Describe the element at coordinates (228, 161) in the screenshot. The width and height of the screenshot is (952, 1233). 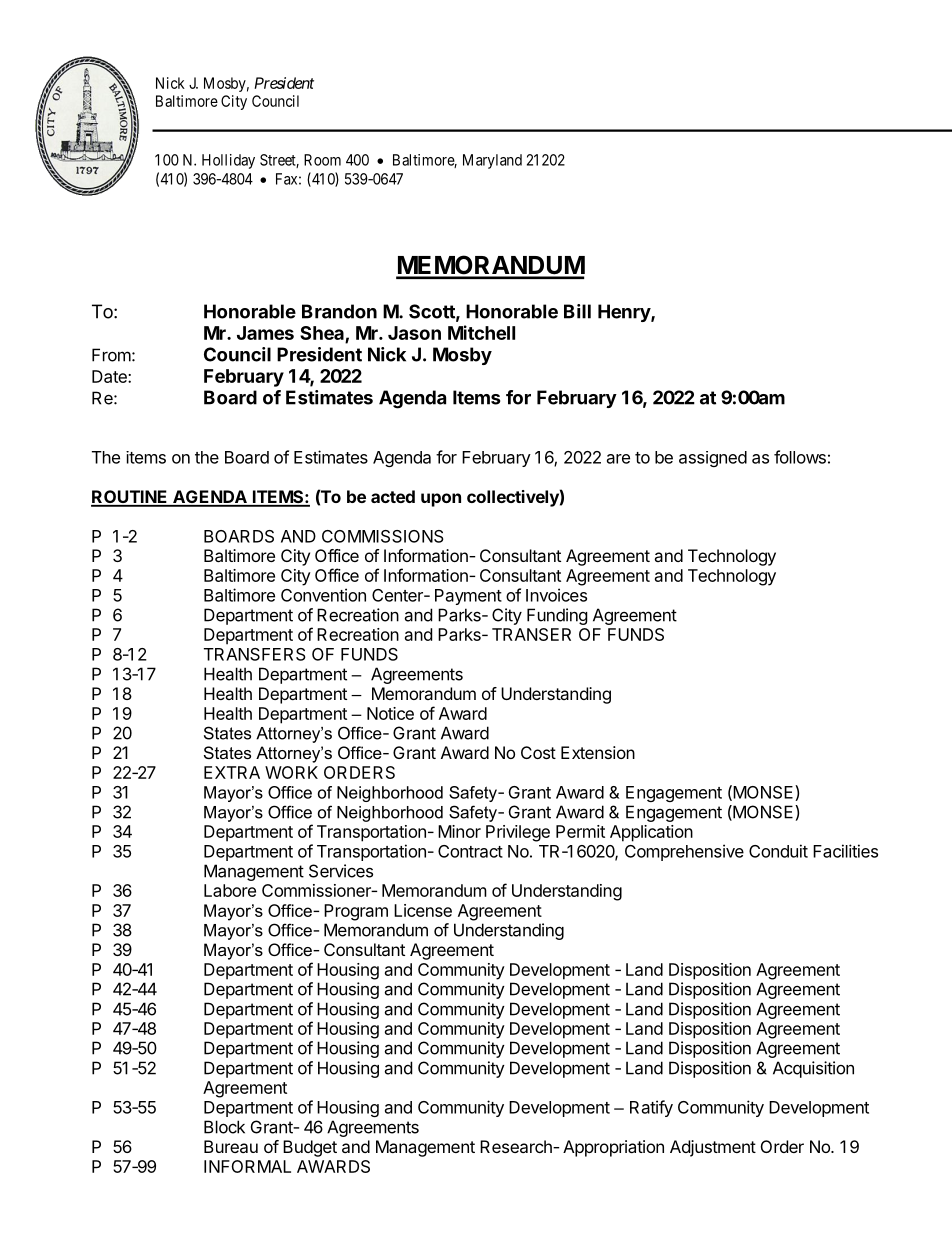
I see `Holliday` at that location.
